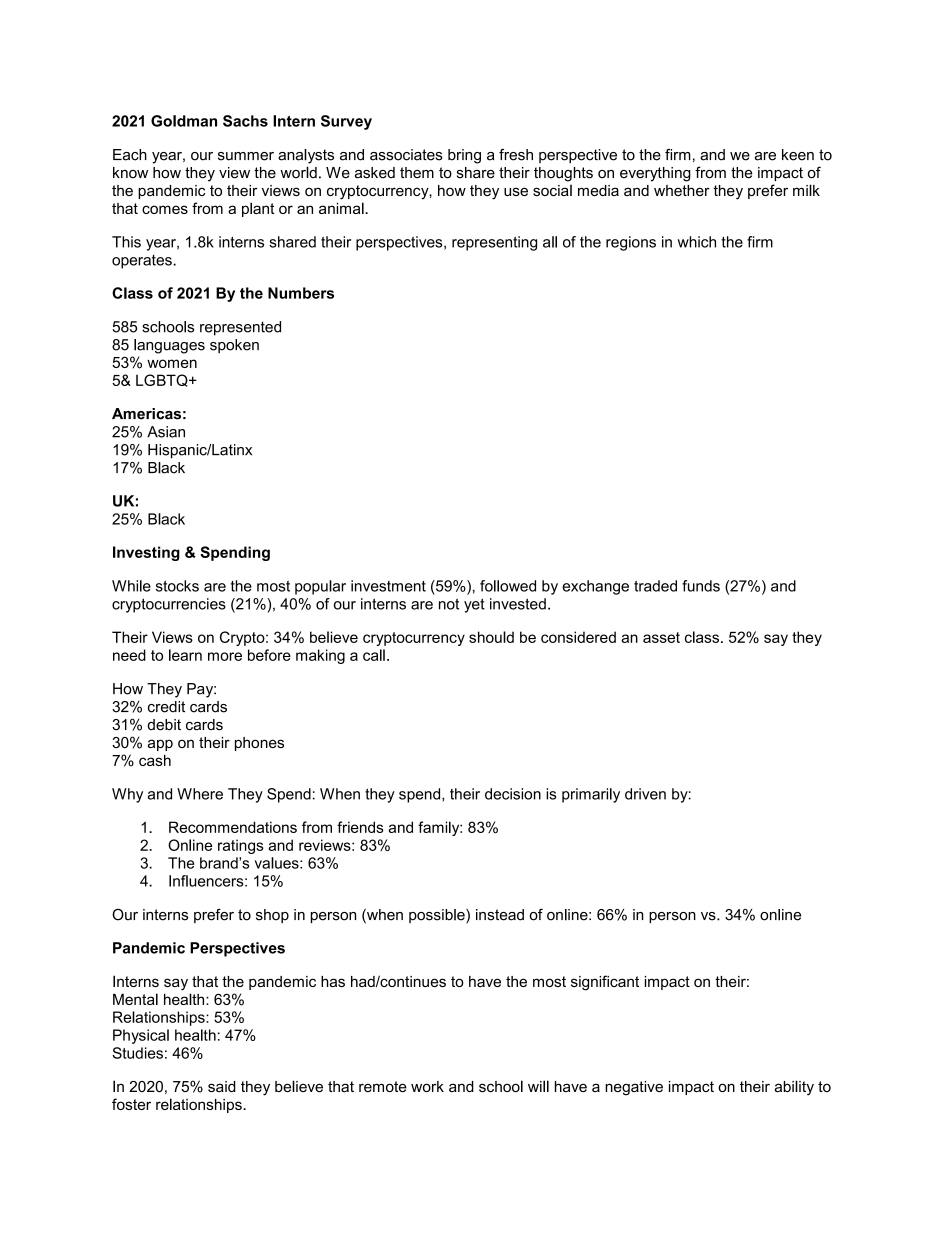  I want to click on bring, so click(464, 156).
